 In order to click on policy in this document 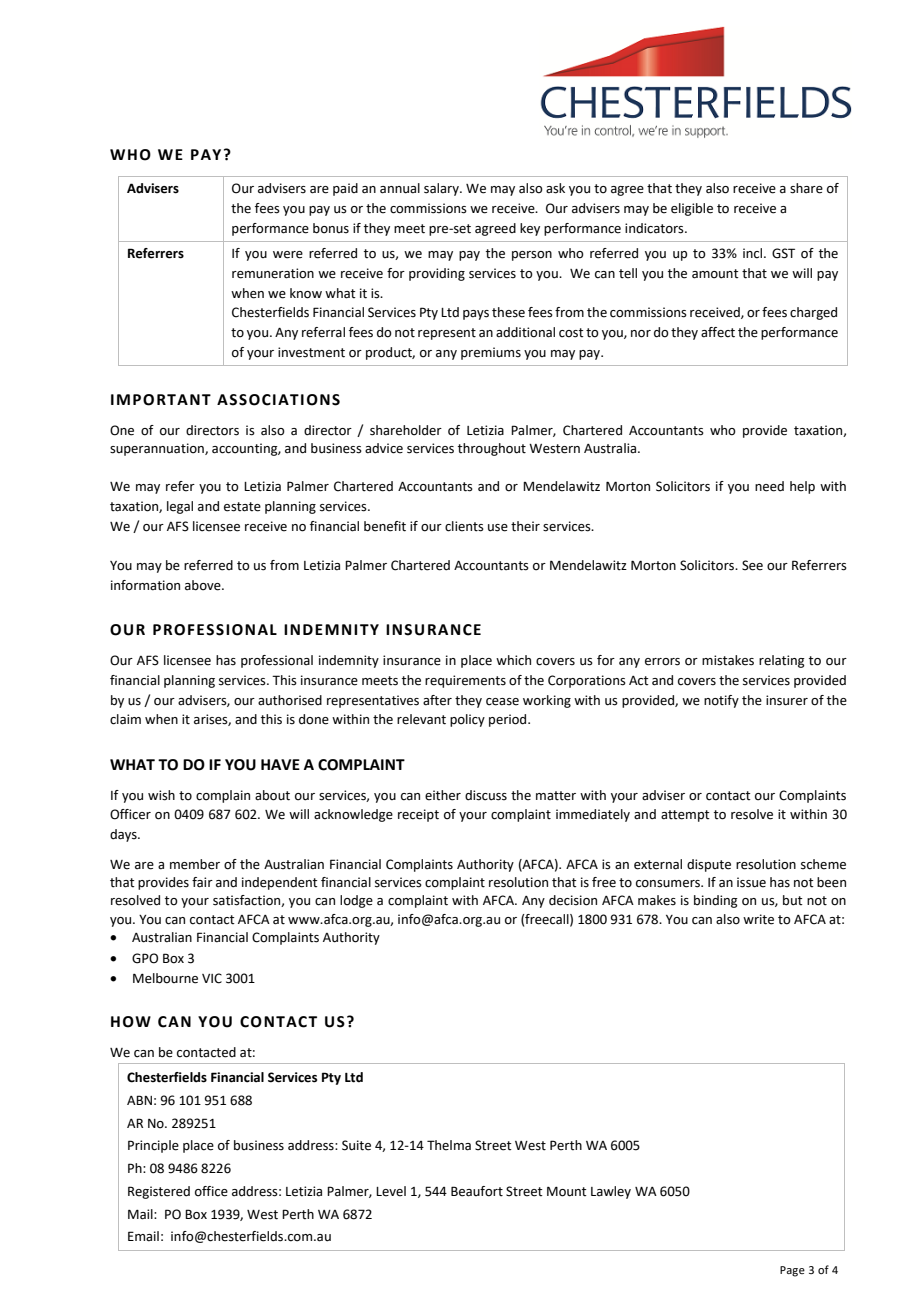, I will do `click(467, 720)`.
